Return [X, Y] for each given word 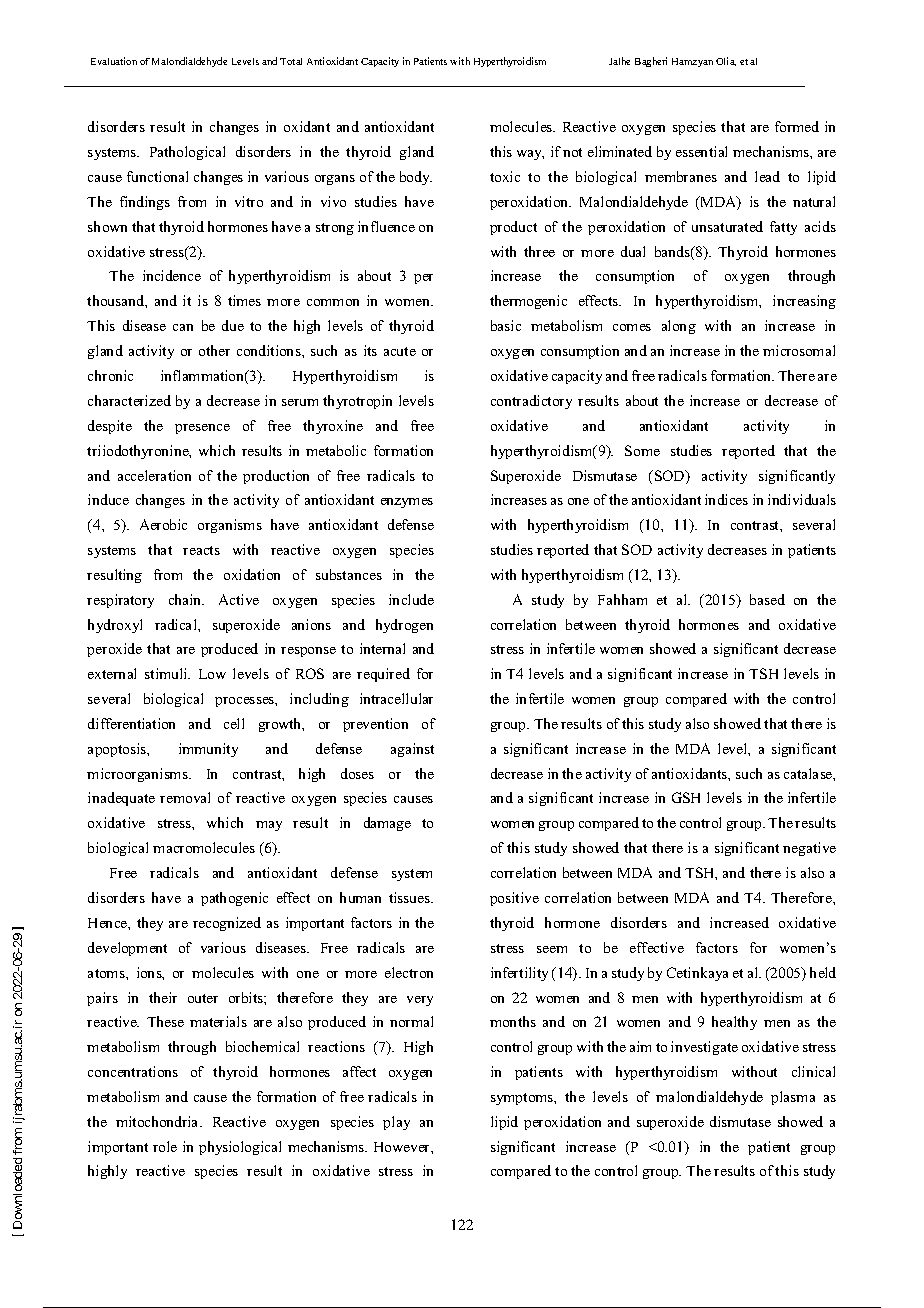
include [411, 599]
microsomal [799, 350]
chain [186, 599]
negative [809, 849]
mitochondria [158, 1121]
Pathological [187, 153]
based [767, 599]
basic [506, 325]
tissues [410, 897]
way [530, 155]
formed [797, 126]
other [214, 350]
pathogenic [234, 899]
